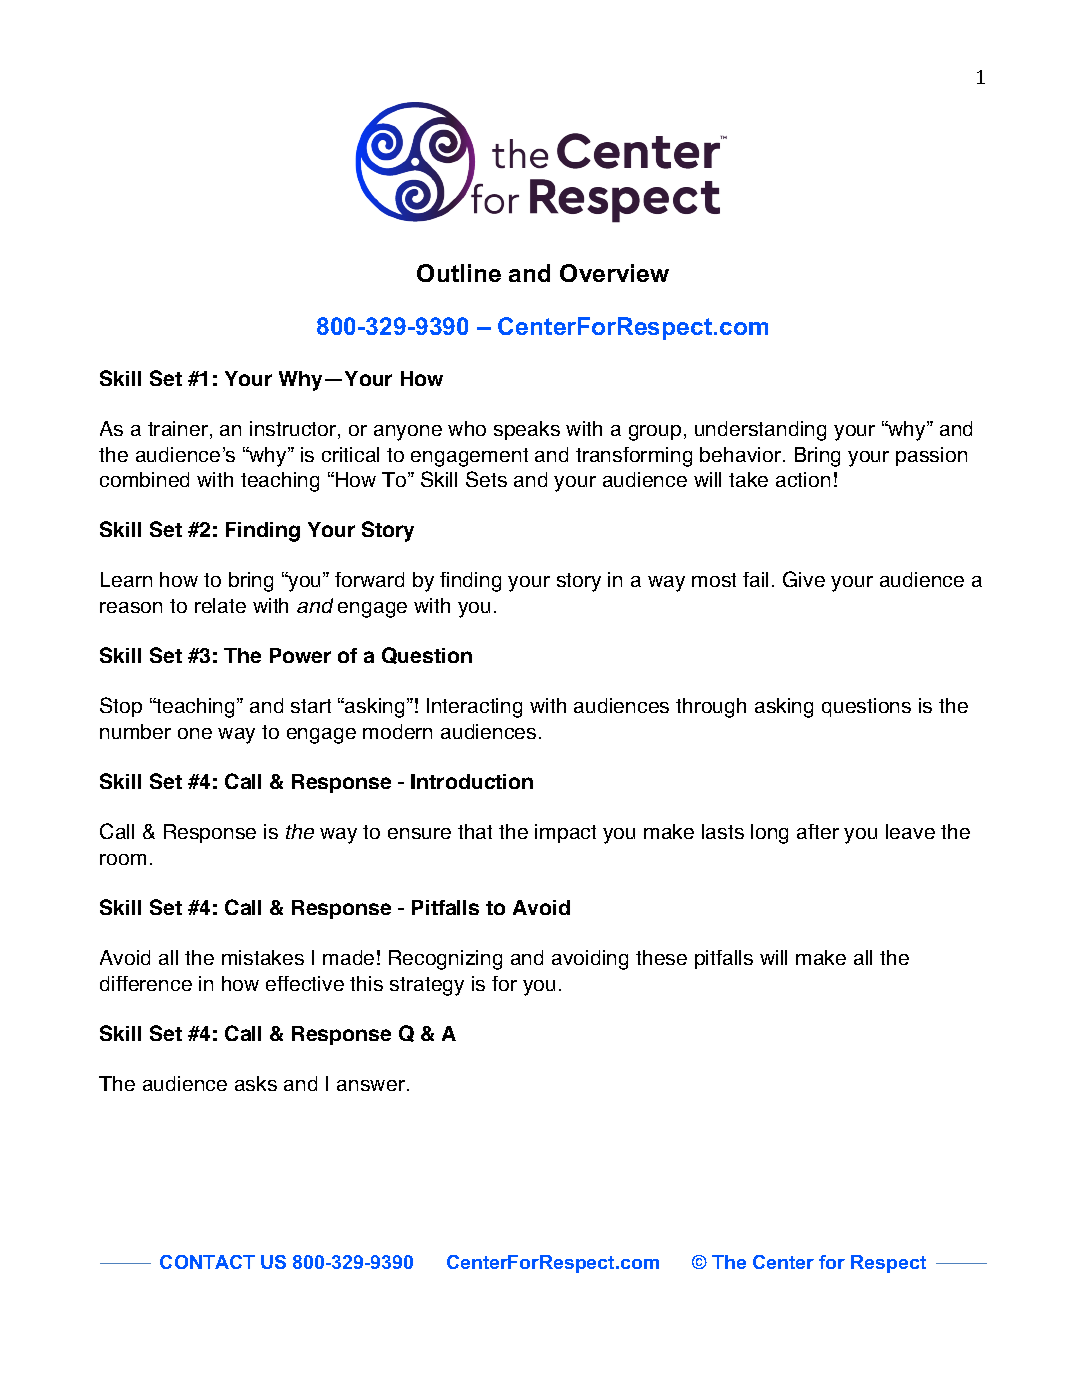 This page has height=1400, width=1082. I want to click on trainer, so click(178, 428).
